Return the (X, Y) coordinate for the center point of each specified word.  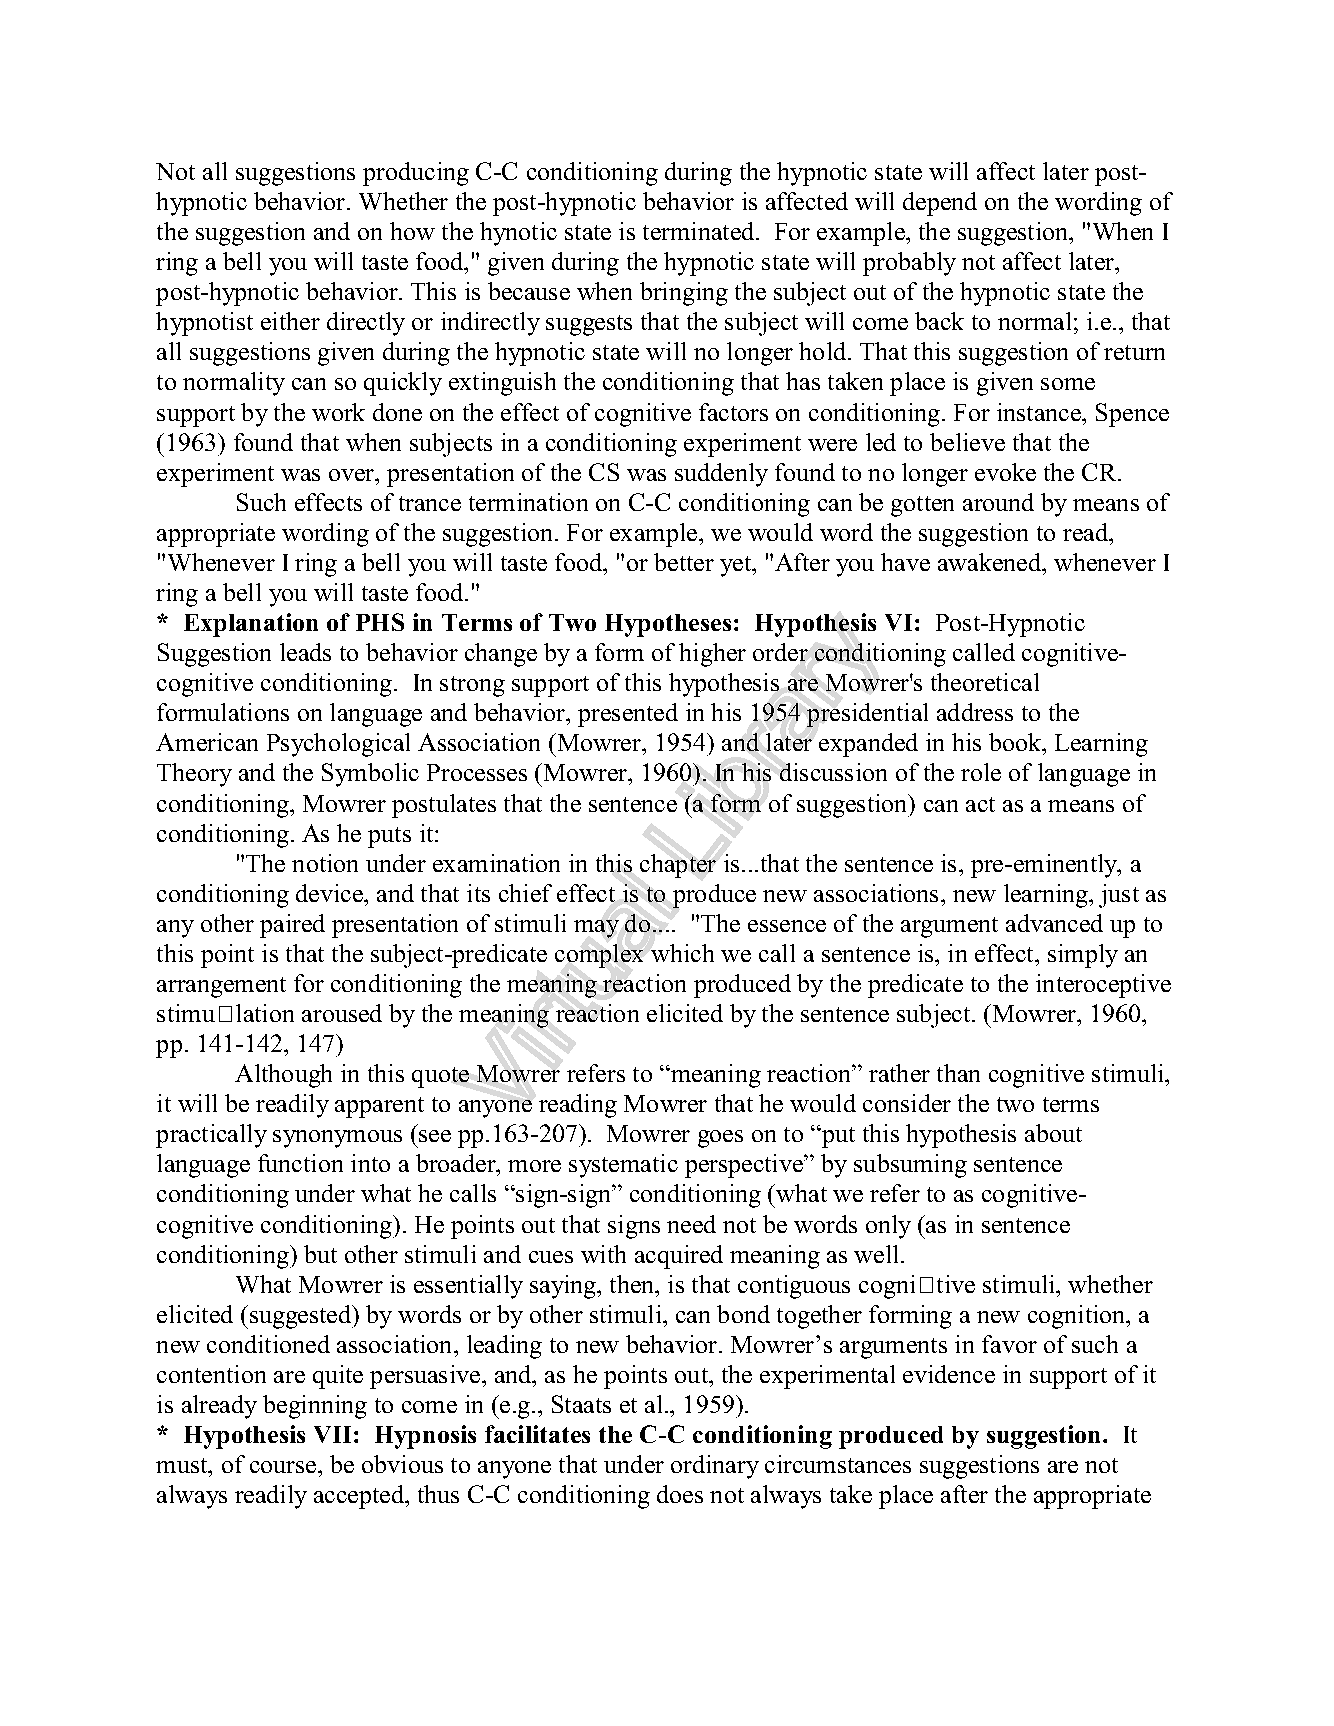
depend (940, 204)
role (981, 772)
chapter (678, 866)
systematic (623, 1166)
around (998, 502)
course (284, 1467)
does (680, 1494)
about (1053, 1133)
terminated (700, 231)
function (300, 1163)
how (412, 231)
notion (325, 863)
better (684, 562)
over (353, 475)
